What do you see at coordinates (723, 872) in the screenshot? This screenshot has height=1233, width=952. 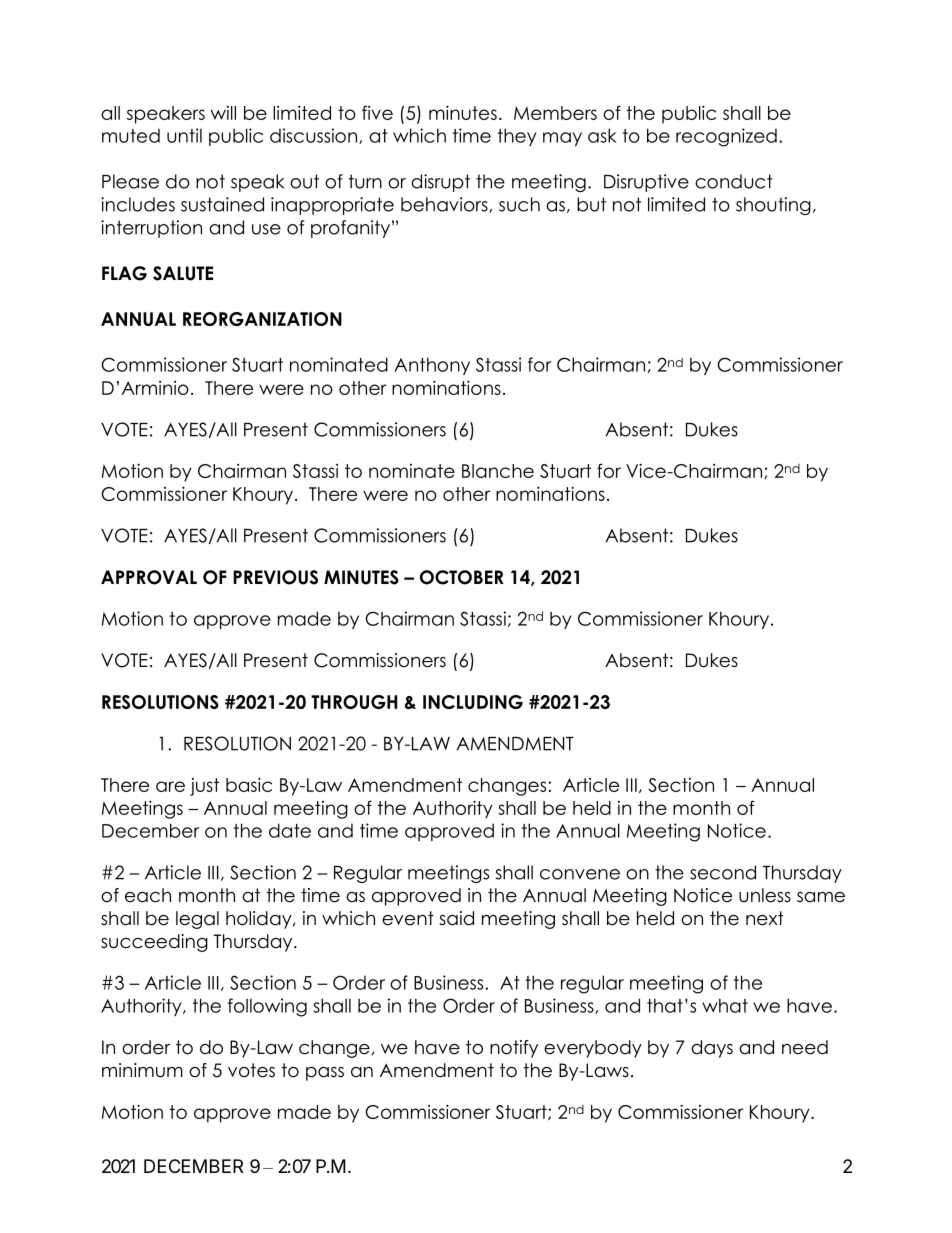 I see `second` at bounding box center [723, 872].
